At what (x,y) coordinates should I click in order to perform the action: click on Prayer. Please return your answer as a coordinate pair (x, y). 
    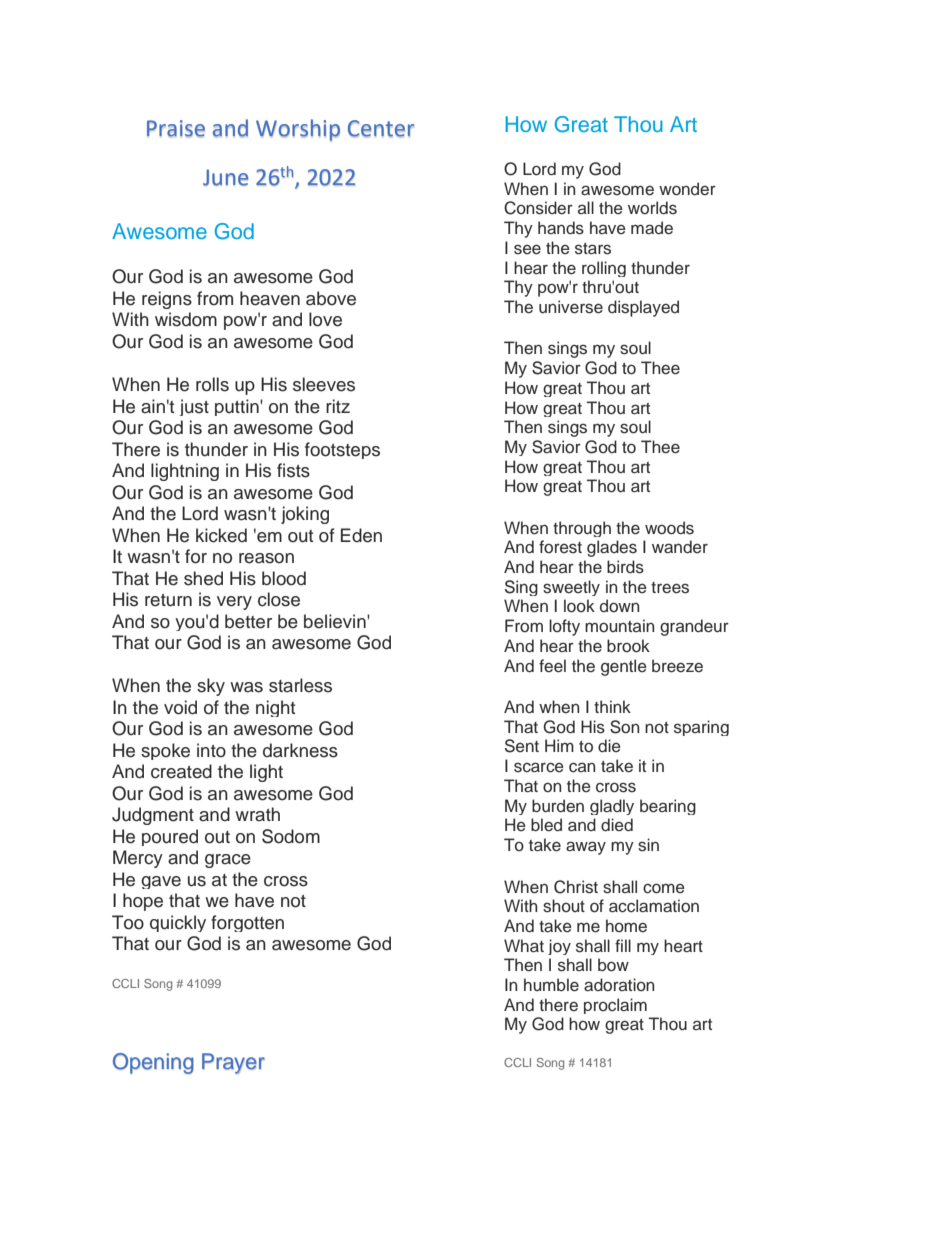
    Looking at the image, I should click on (233, 1063).
